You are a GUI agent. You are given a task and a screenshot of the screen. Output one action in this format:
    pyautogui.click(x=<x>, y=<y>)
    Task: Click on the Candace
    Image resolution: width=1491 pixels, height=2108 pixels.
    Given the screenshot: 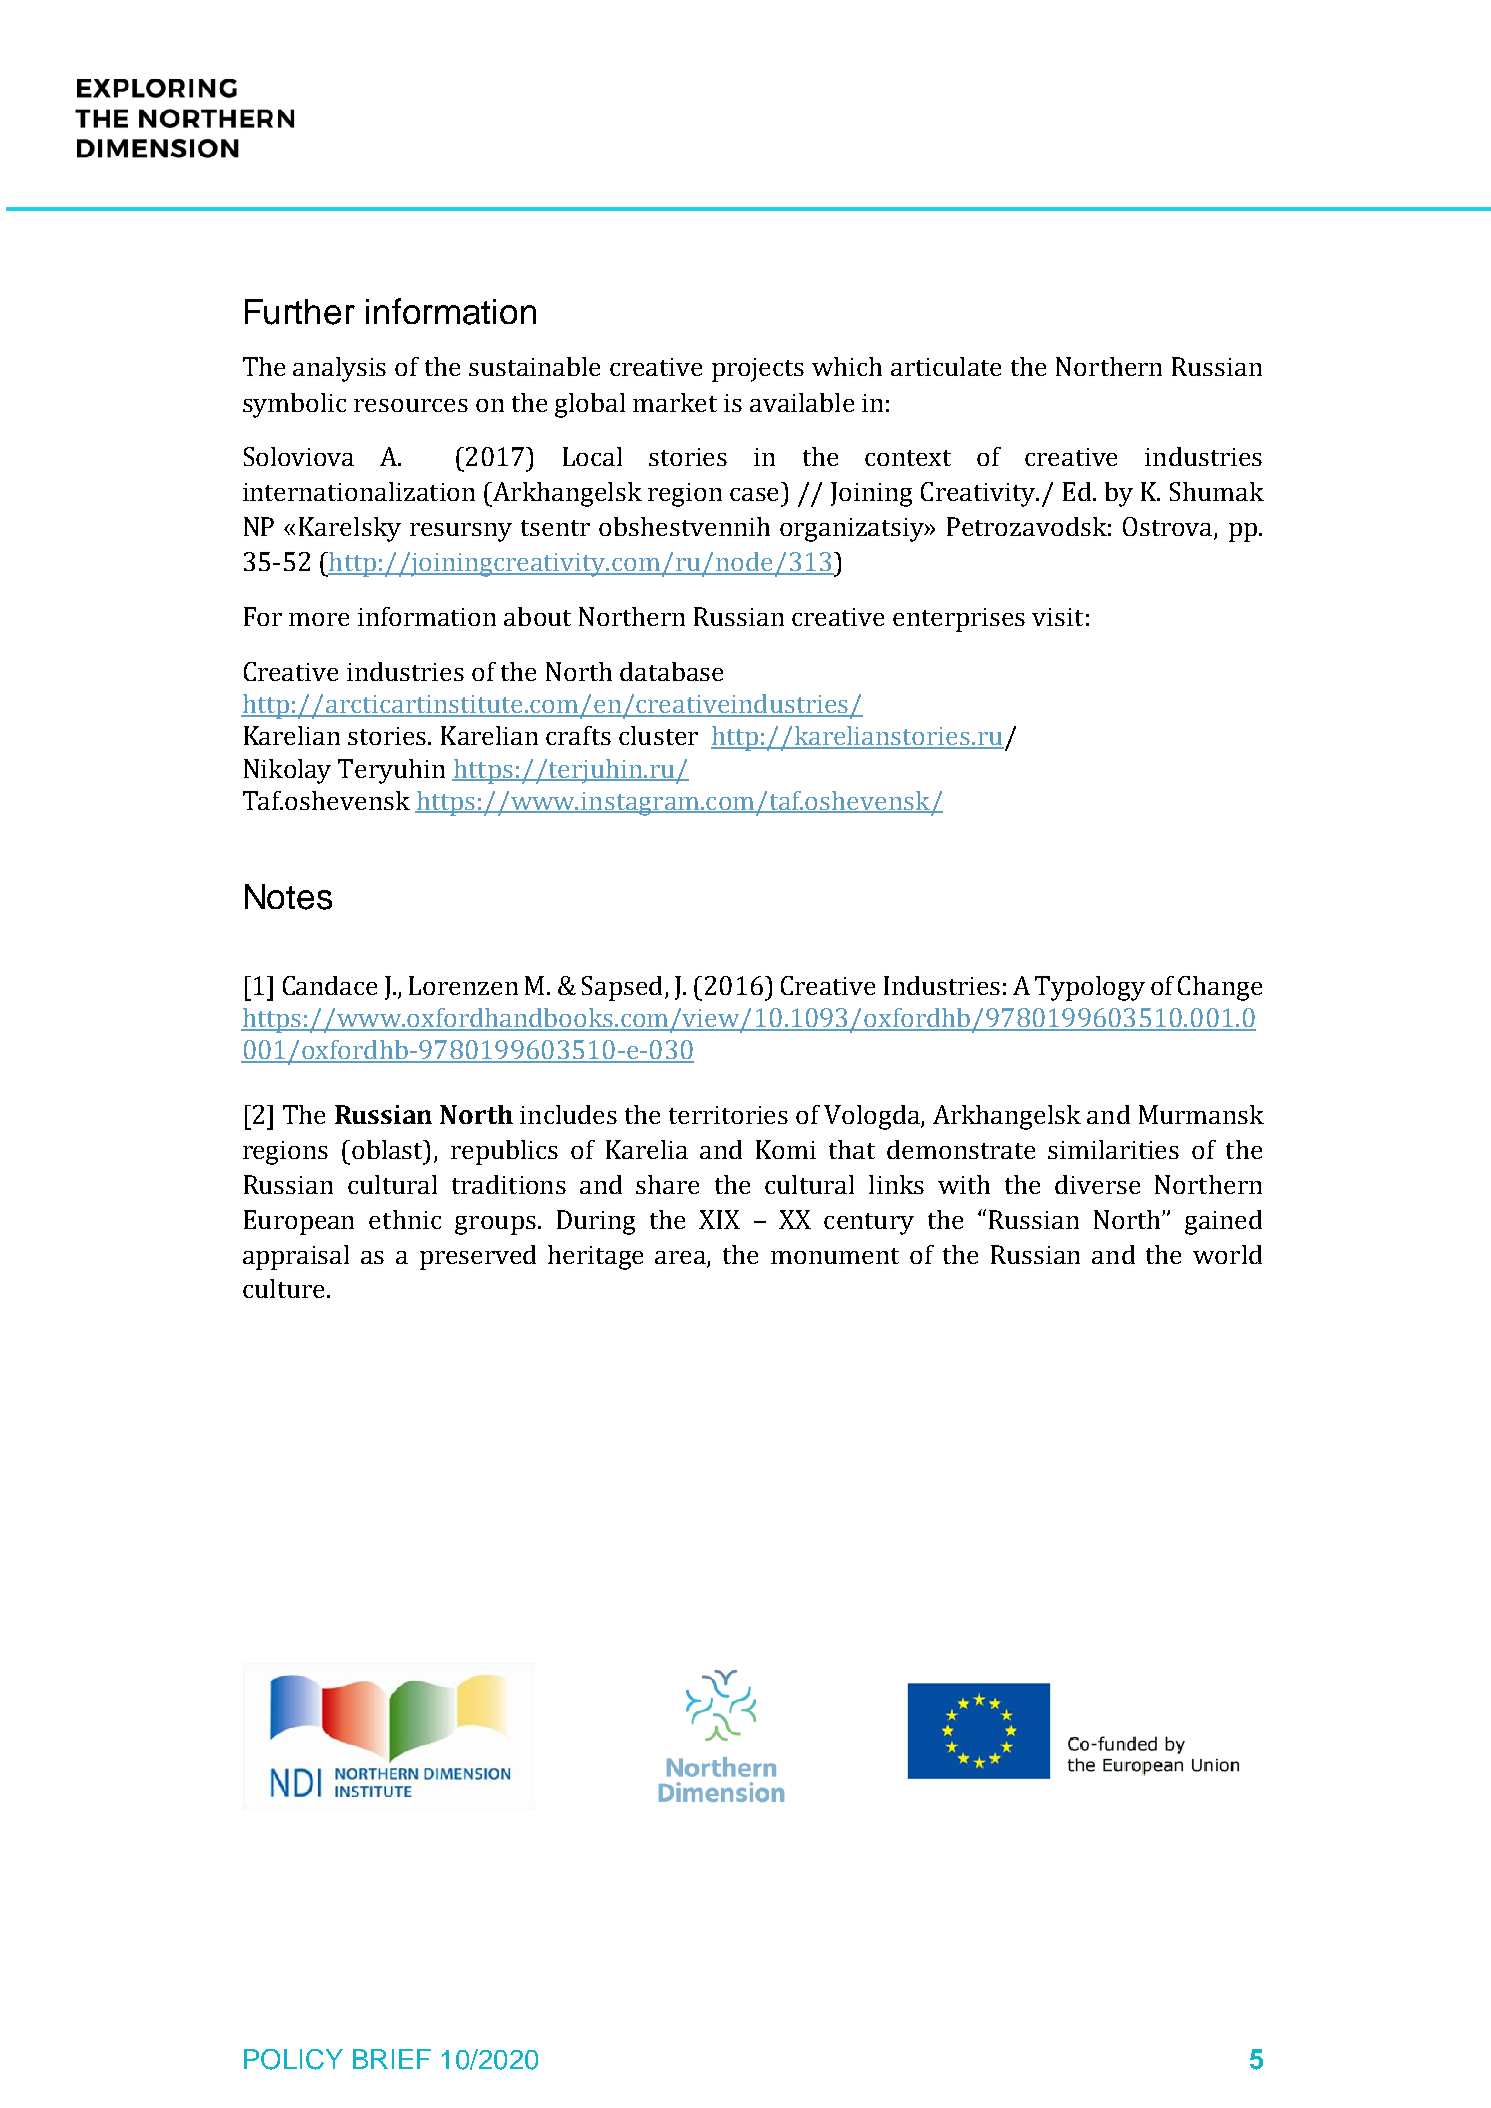 What is the action you would take?
    pyautogui.click(x=330, y=985)
